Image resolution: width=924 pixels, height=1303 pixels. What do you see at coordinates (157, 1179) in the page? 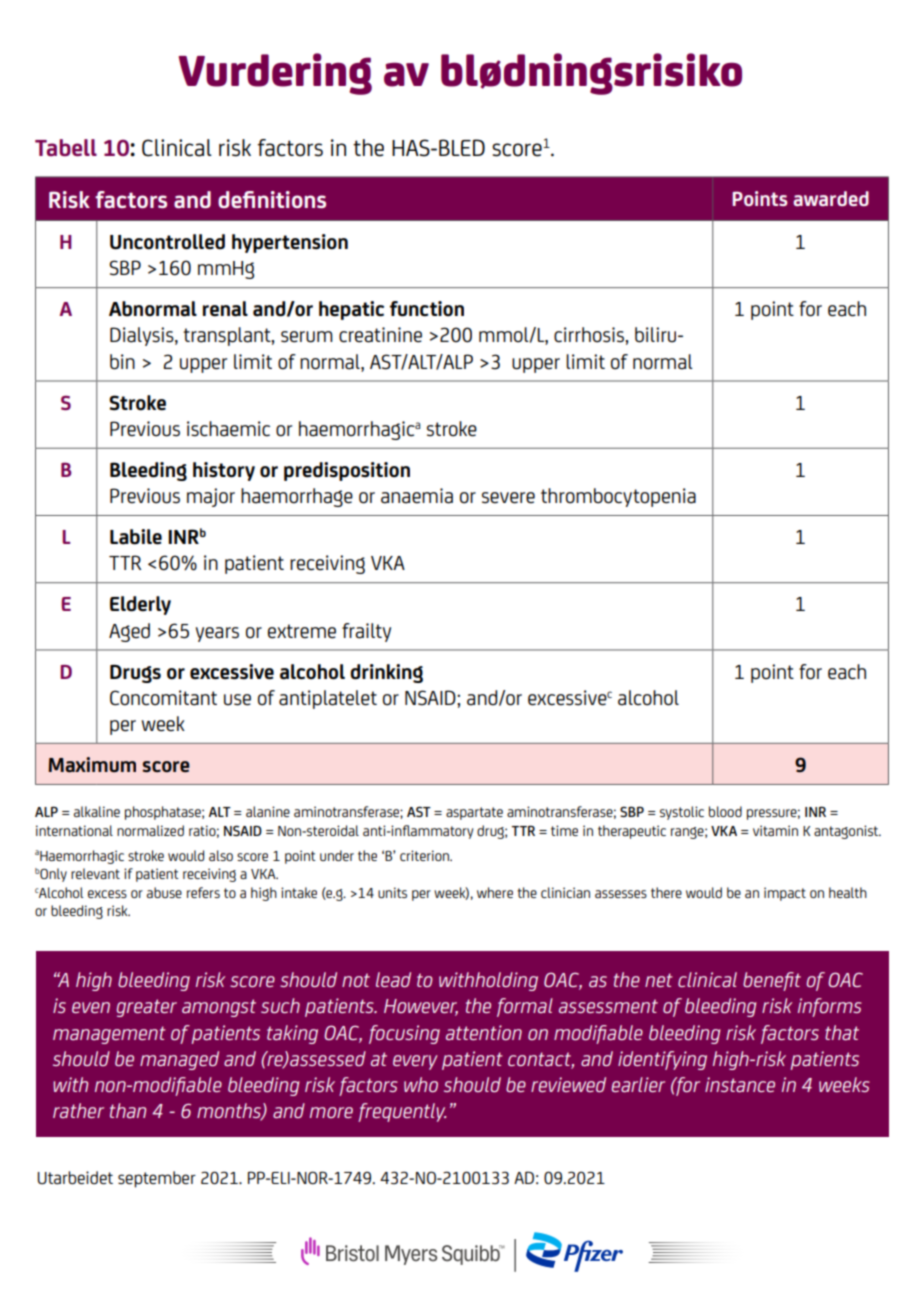
I see `september` at bounding box center [157, 1179].
